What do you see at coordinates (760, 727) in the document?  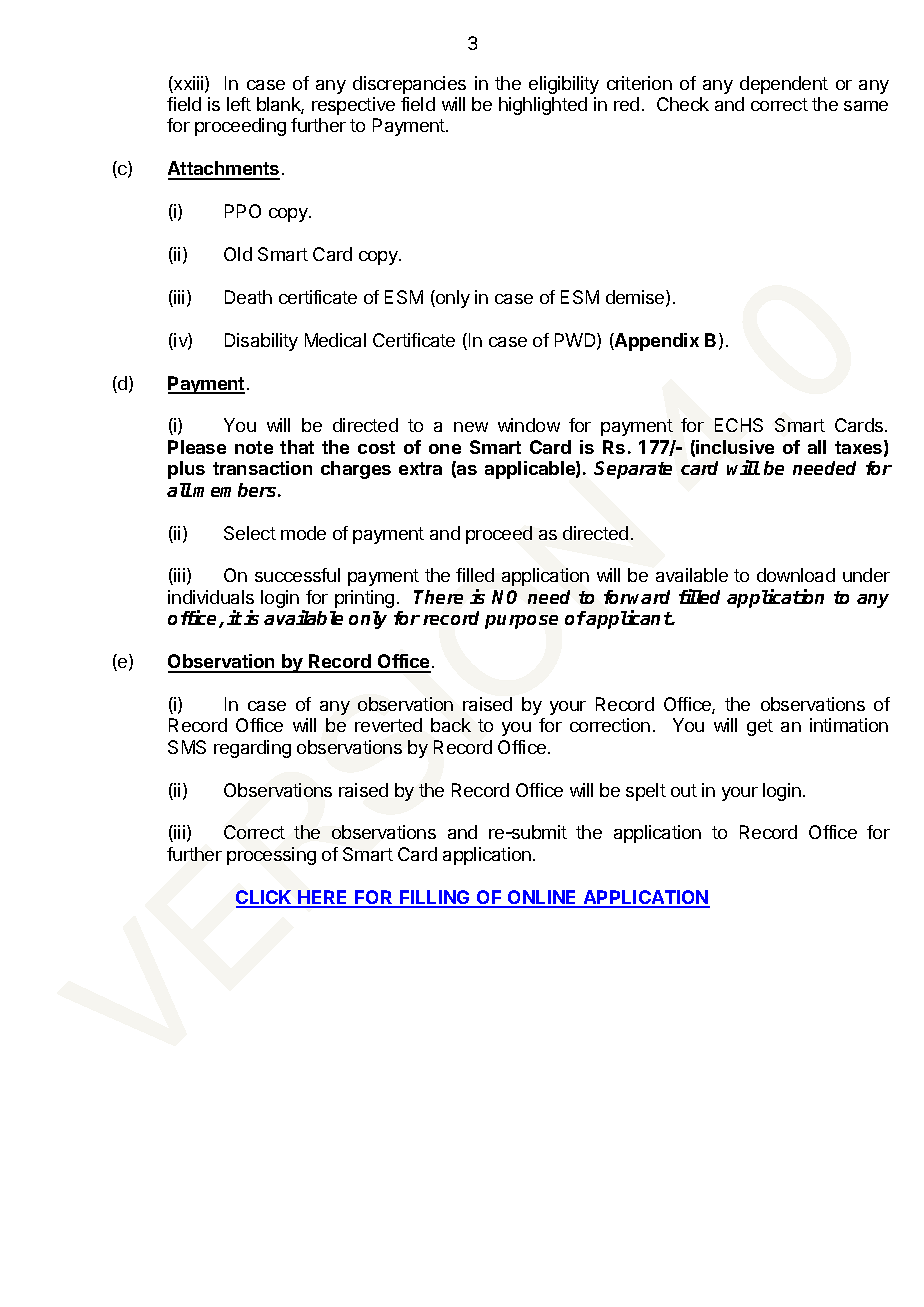 I see `get` at bounding box center [760, 727].
